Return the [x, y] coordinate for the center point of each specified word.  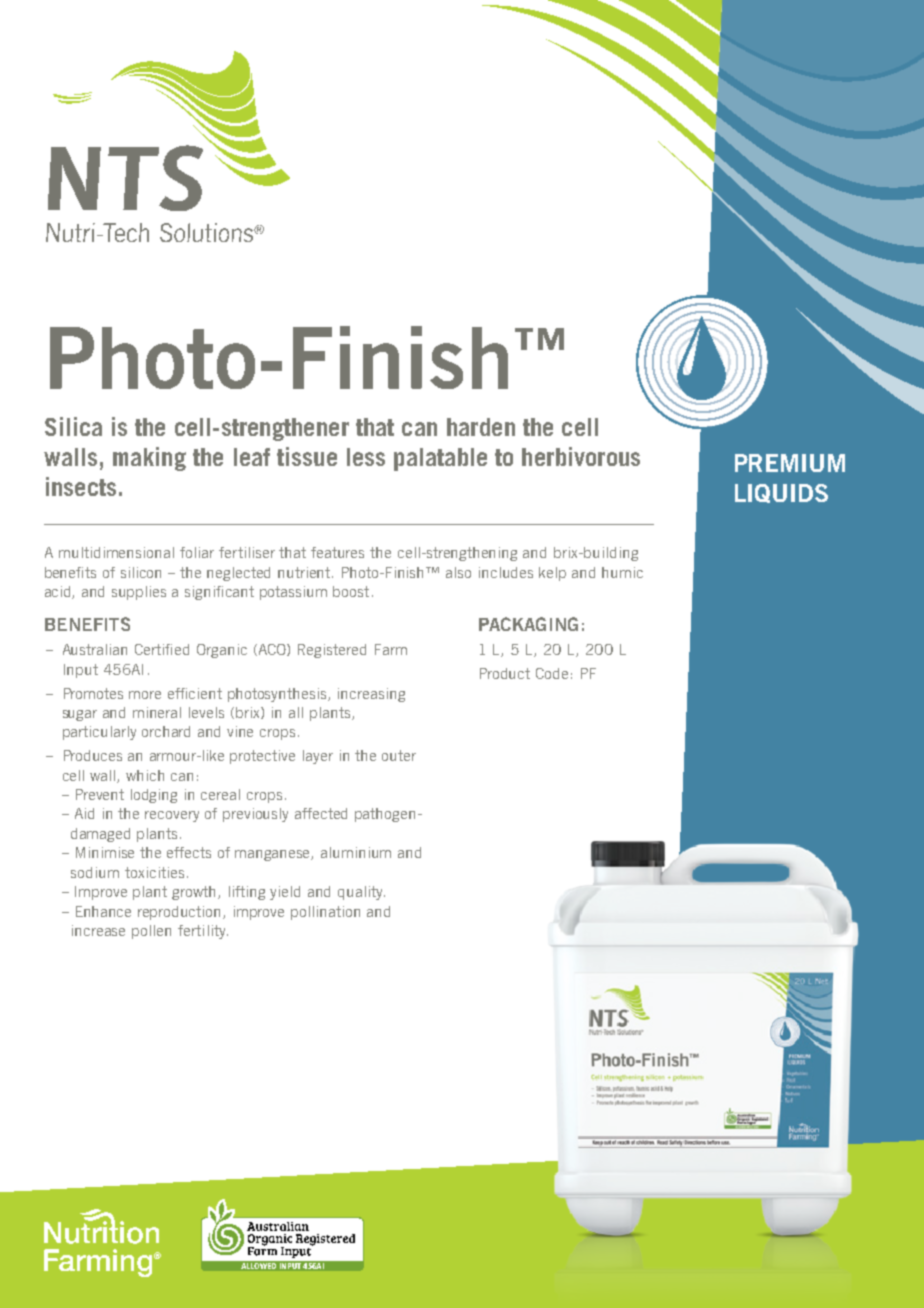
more [145, 695]
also [458, 572]
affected [321, 813]
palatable [440, 459]
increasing [371, 695]
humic [622, 572]
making [149, 459]
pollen [151, 932]
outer [399, 755]
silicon [141, 572]
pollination [325, 913]
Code [552, 673]
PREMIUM [790, 463]
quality [361, 893]
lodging [154, 796]
